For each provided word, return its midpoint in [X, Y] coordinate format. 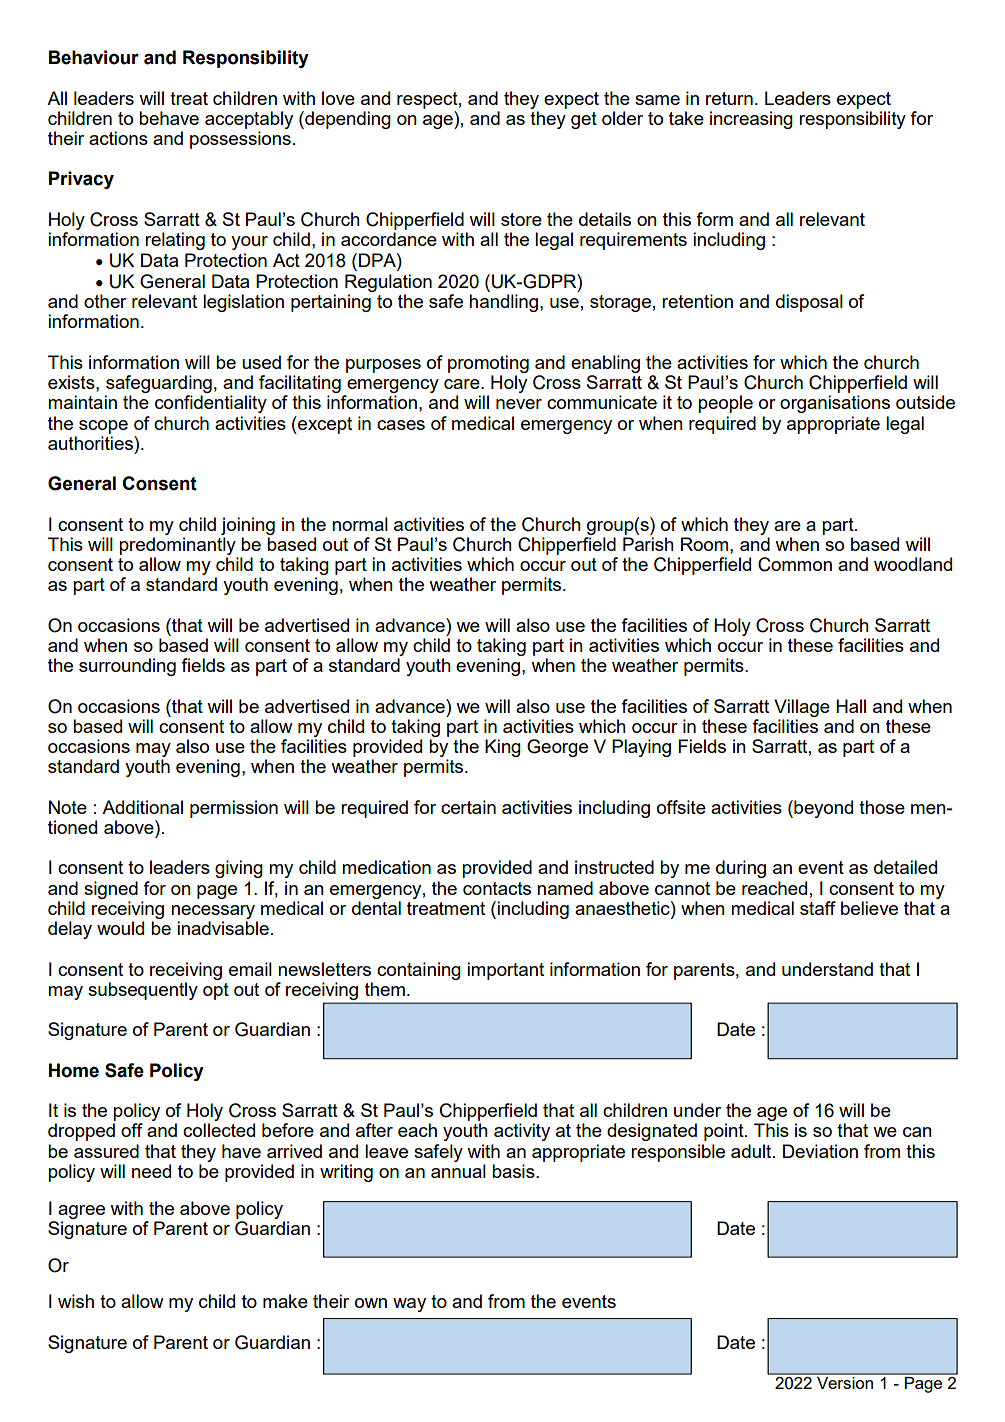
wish [76, 1301]
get [584, 120]
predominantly [177, 546]
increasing [751, 120]
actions [118, 138]
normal [360, 524]
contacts [497, 888]
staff [818, 908]
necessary [213, 912]
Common [795, 564]
